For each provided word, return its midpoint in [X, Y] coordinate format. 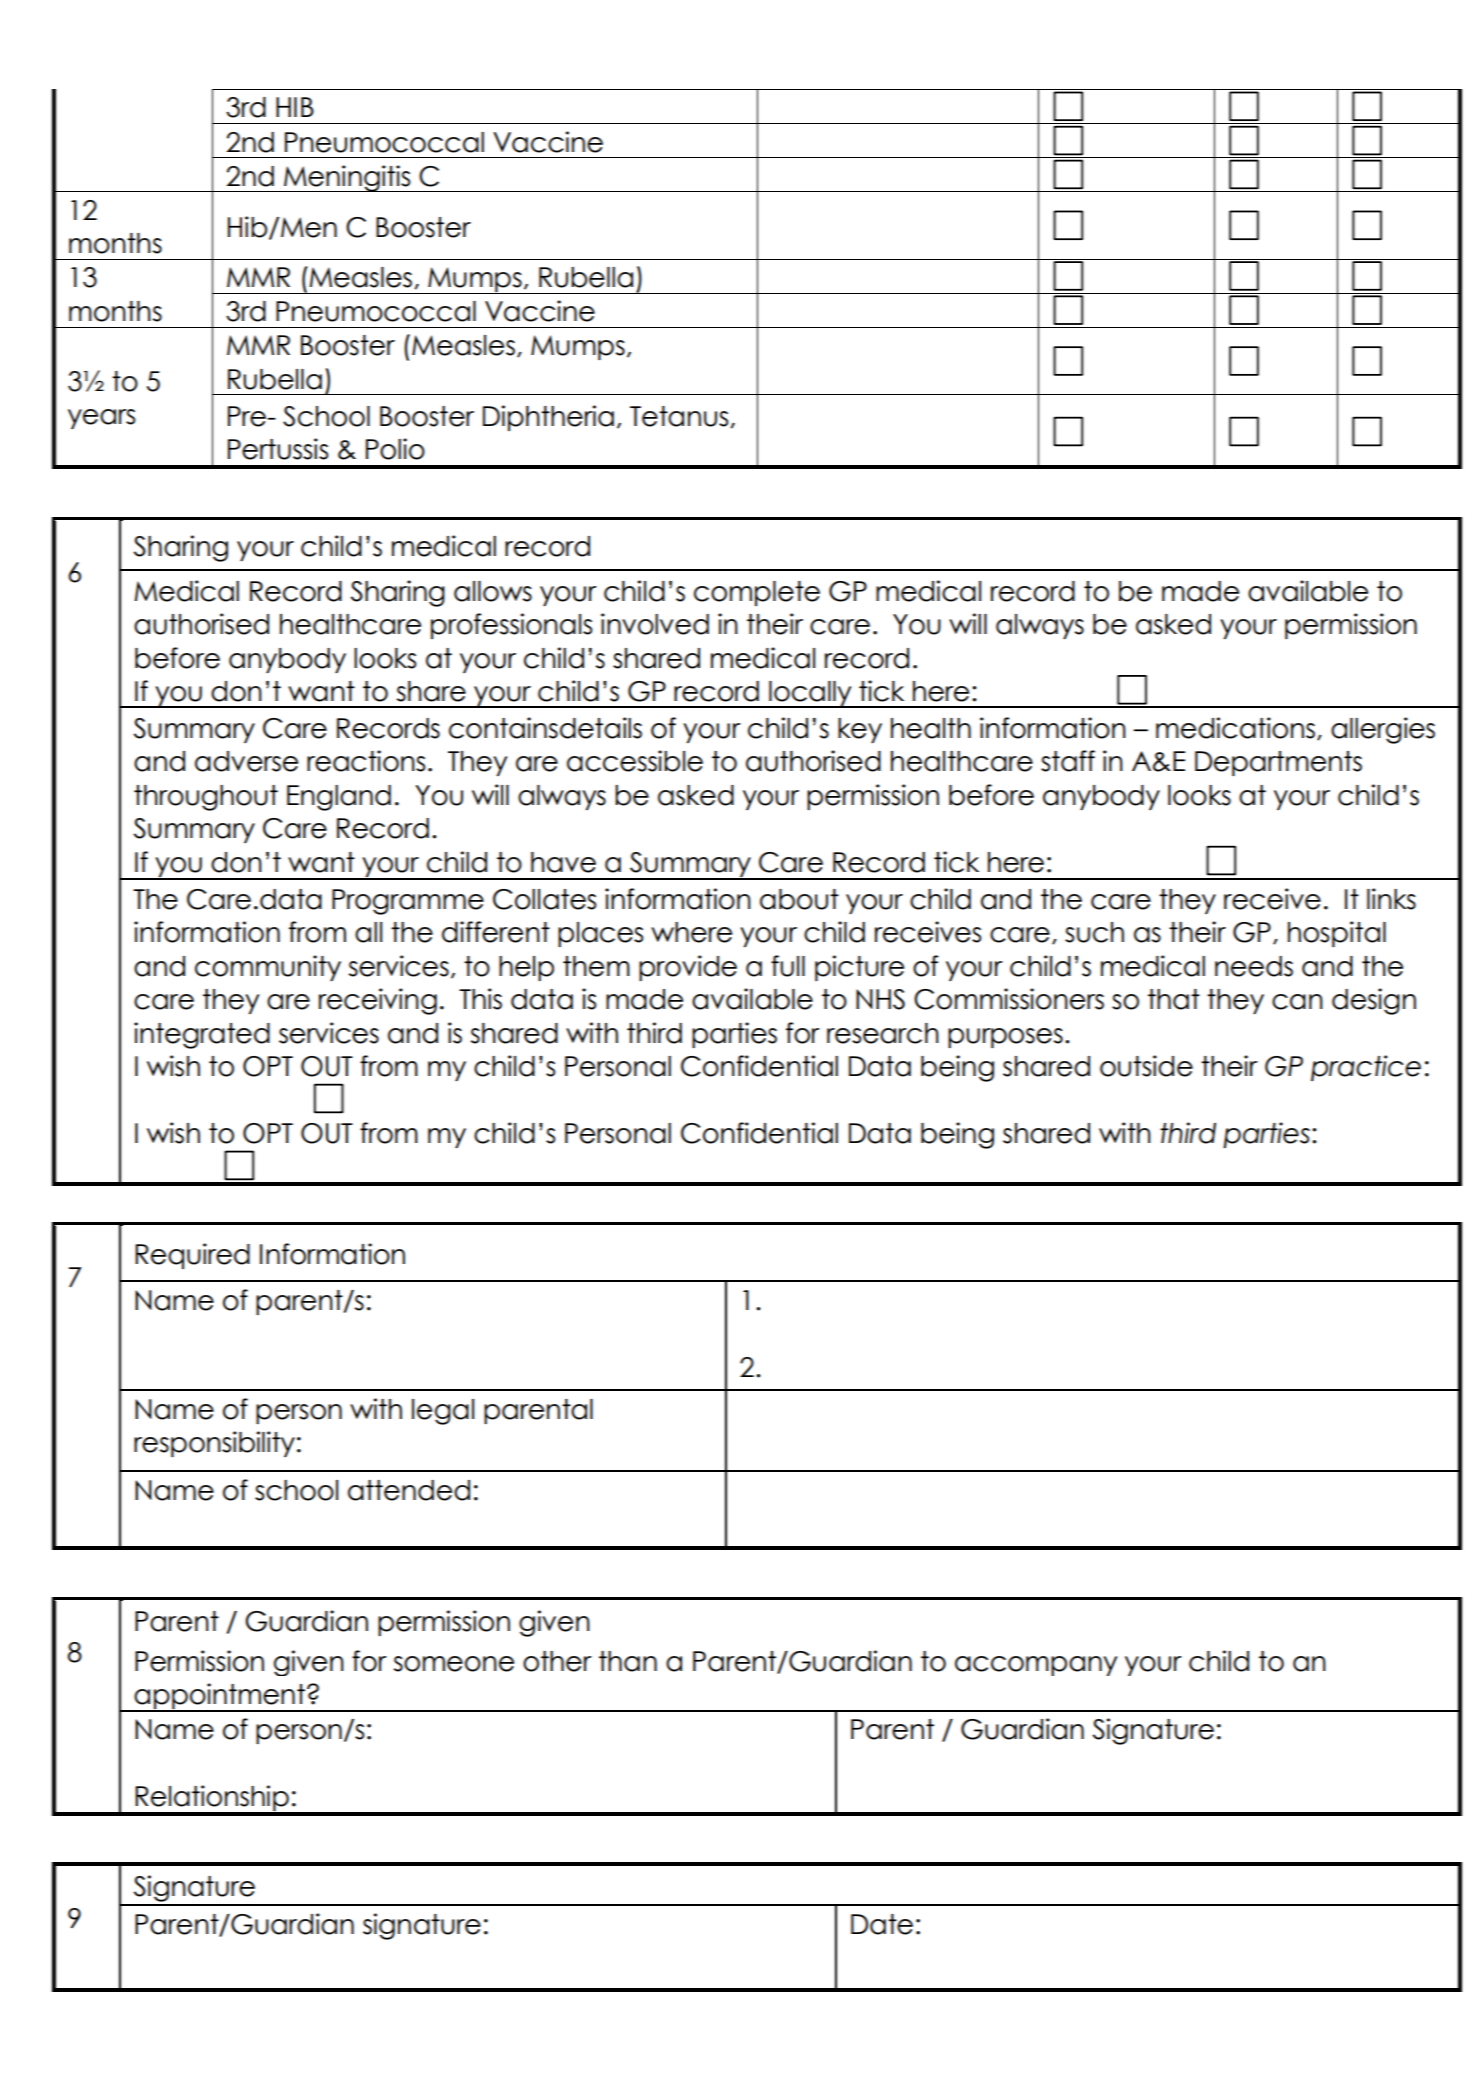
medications [1235, 728]
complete [757, 593]
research [883, 1033]
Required [192, 1256]
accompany [1036, 1666]
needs [1254, 966]
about [799, 899]
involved [655, 624]
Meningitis [347, 178]
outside [1146, 1066]
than [628, 1661]
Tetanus [680, 417]
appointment [220, 1697]
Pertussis [278, 449]
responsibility [214, 1444]
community [268, 968]
